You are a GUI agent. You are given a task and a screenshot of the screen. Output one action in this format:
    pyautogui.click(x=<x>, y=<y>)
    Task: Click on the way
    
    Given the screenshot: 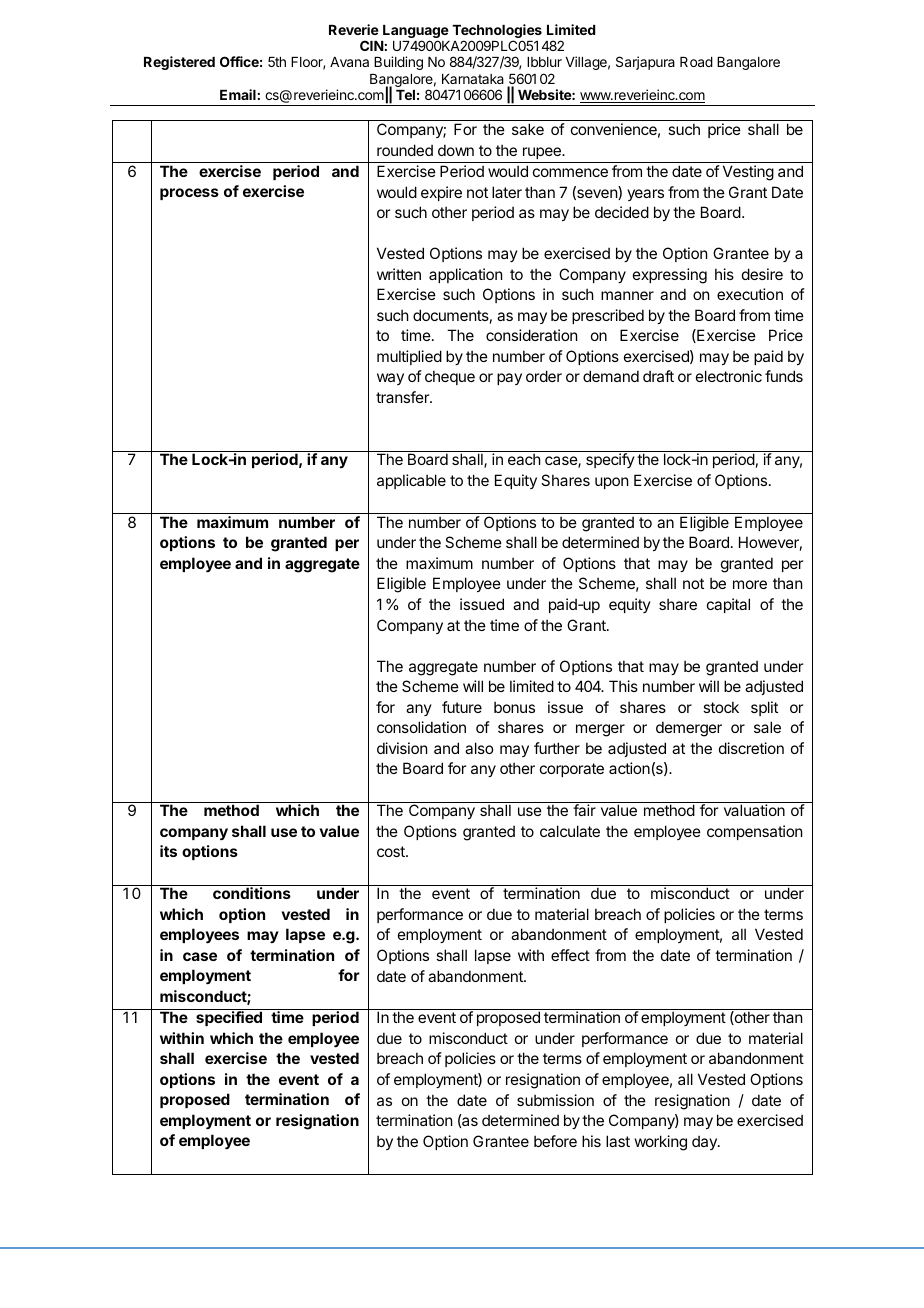 What is the action you would take?
    pyautogui.click(x=390, y=379)
